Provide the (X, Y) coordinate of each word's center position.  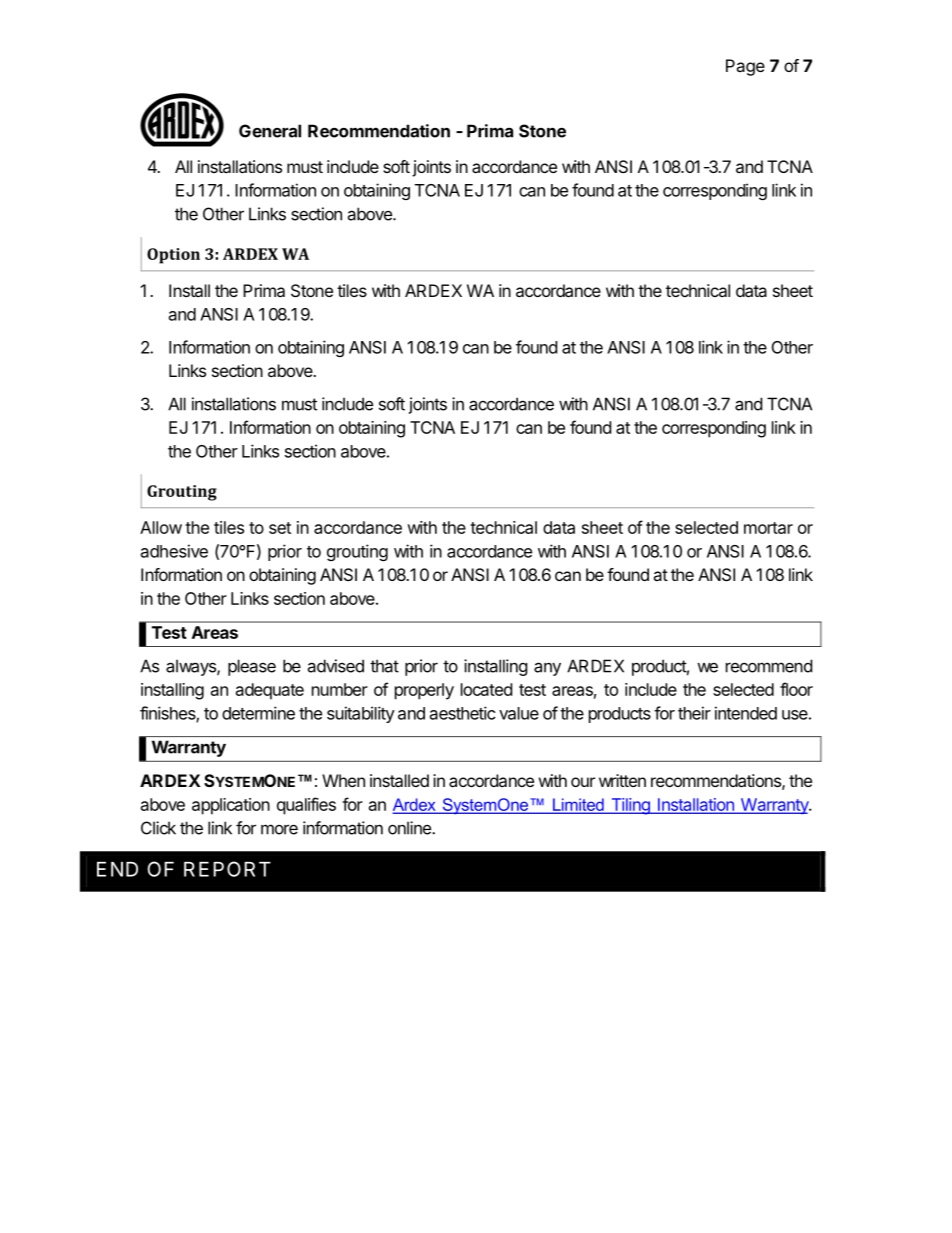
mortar (768, 528)
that (384, 666)
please (252, 667)
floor (796, 689)
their (694, 713)
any (547, 669)
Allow (161, 527)
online (410, 828)
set (280, 528)
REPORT (227, 869)
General (270, 131)
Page (745, 67)
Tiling (630, 806)
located (486, 689)
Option (173, 256)
